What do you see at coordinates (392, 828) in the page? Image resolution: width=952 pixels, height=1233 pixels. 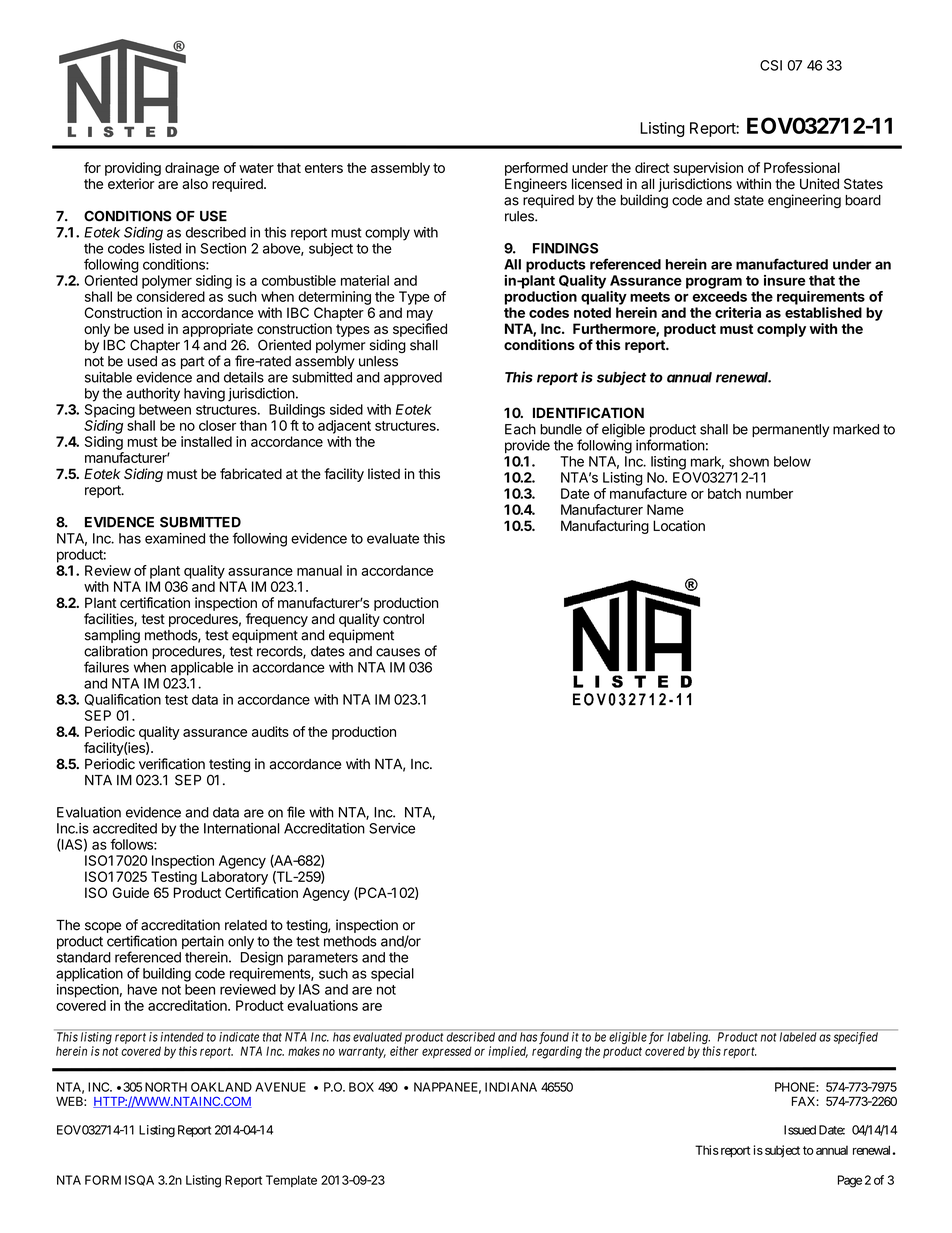 I see `Service` at bounding box center [392, 828].
